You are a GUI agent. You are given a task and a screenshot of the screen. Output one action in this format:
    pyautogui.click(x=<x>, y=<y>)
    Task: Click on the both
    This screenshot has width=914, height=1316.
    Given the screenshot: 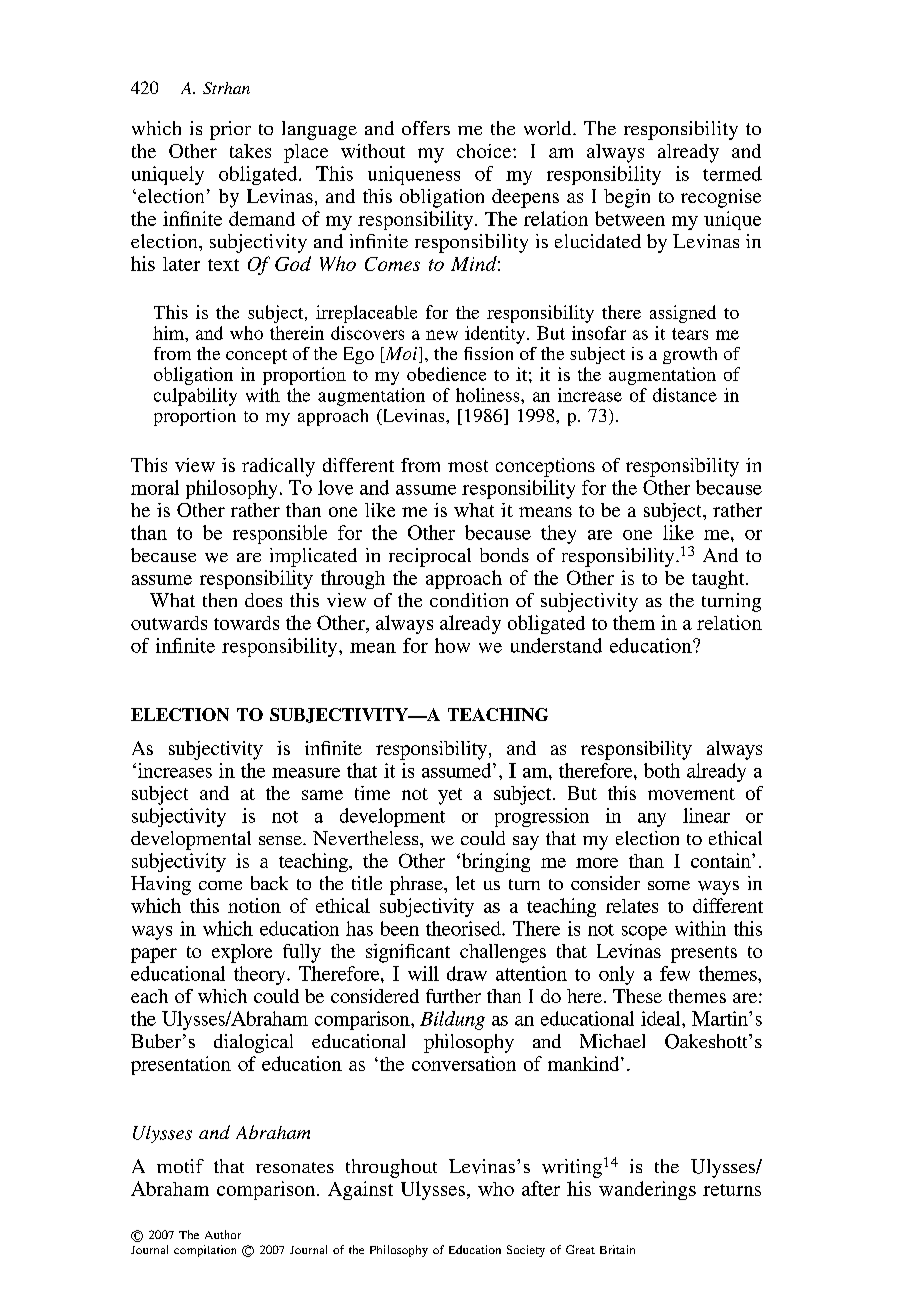 What is the action you would take?
    pyautogui.click(x=662, y=770)
